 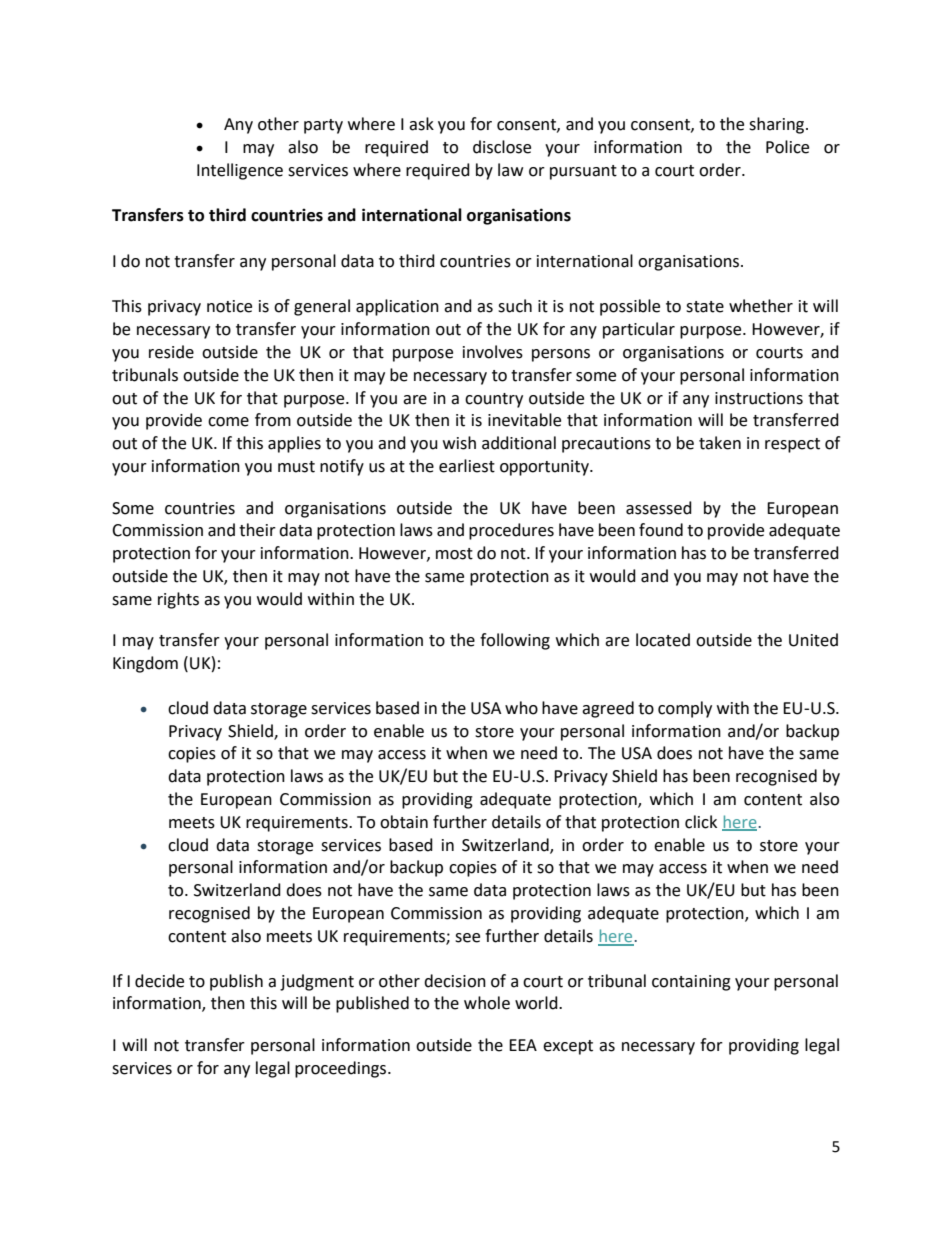 I want to click on agreed, so click(x=608, y=709).
